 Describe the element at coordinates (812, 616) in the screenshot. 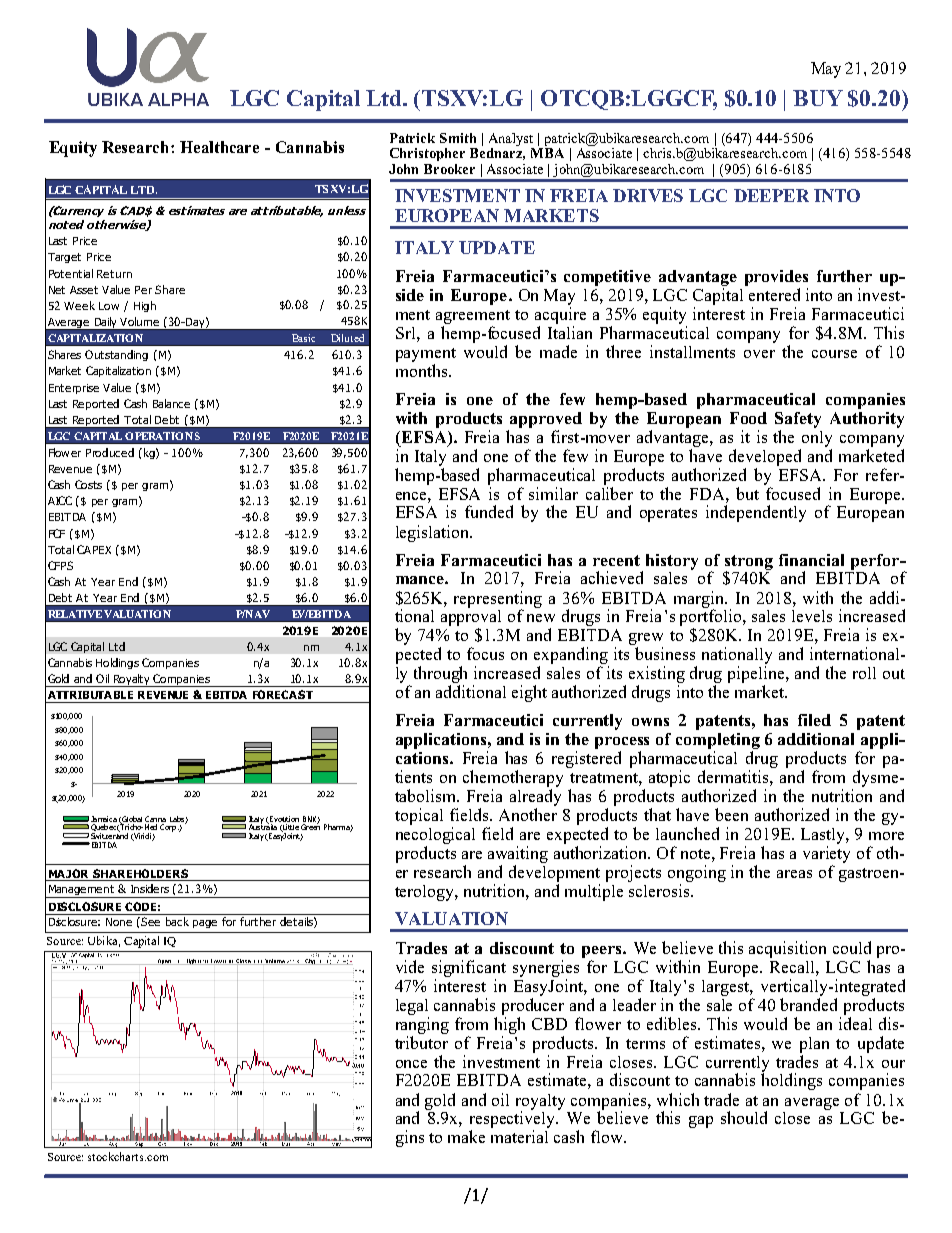

I see `levels` at that location.
